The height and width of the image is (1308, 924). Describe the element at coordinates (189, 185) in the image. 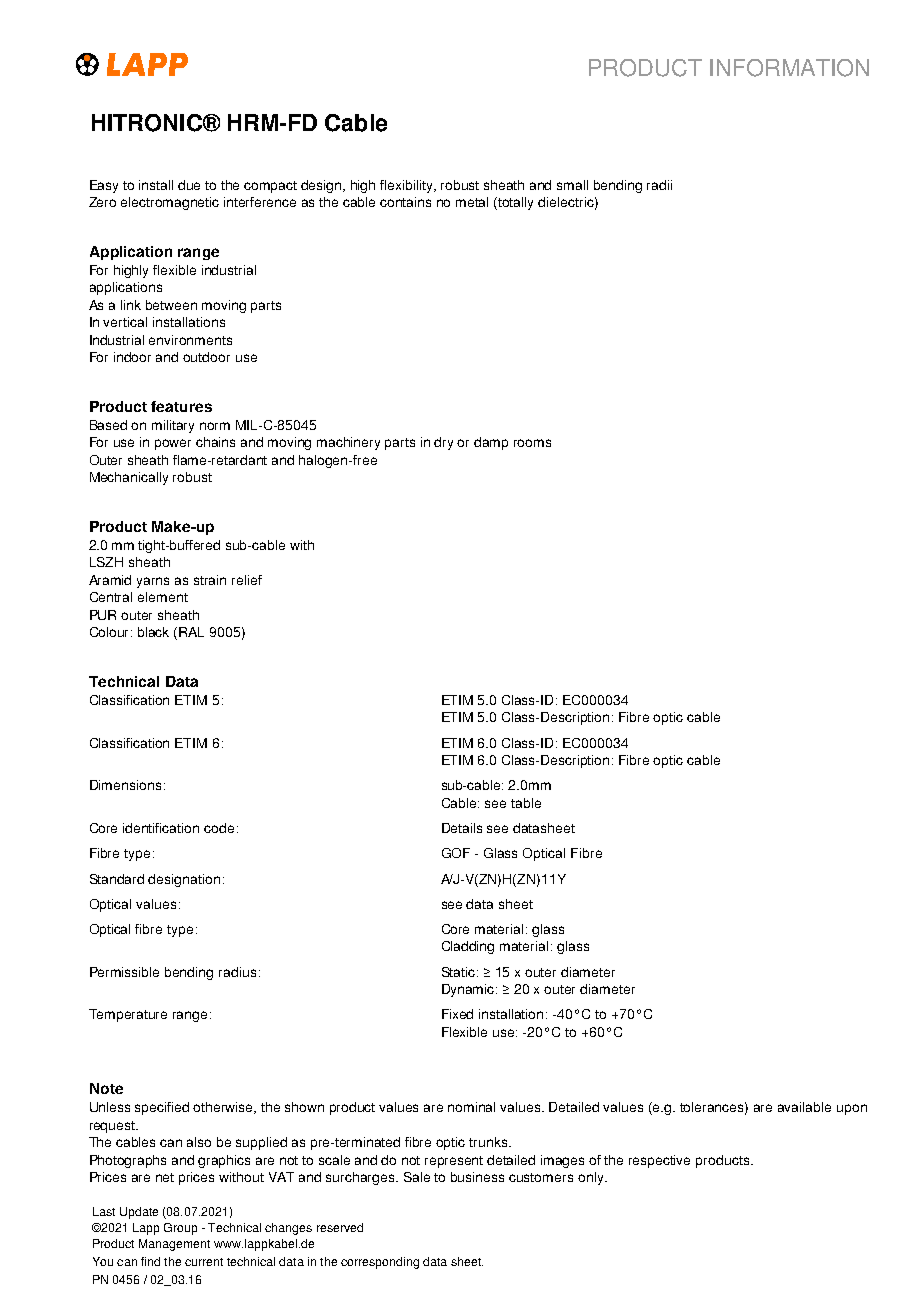

I see `due` at that location.
